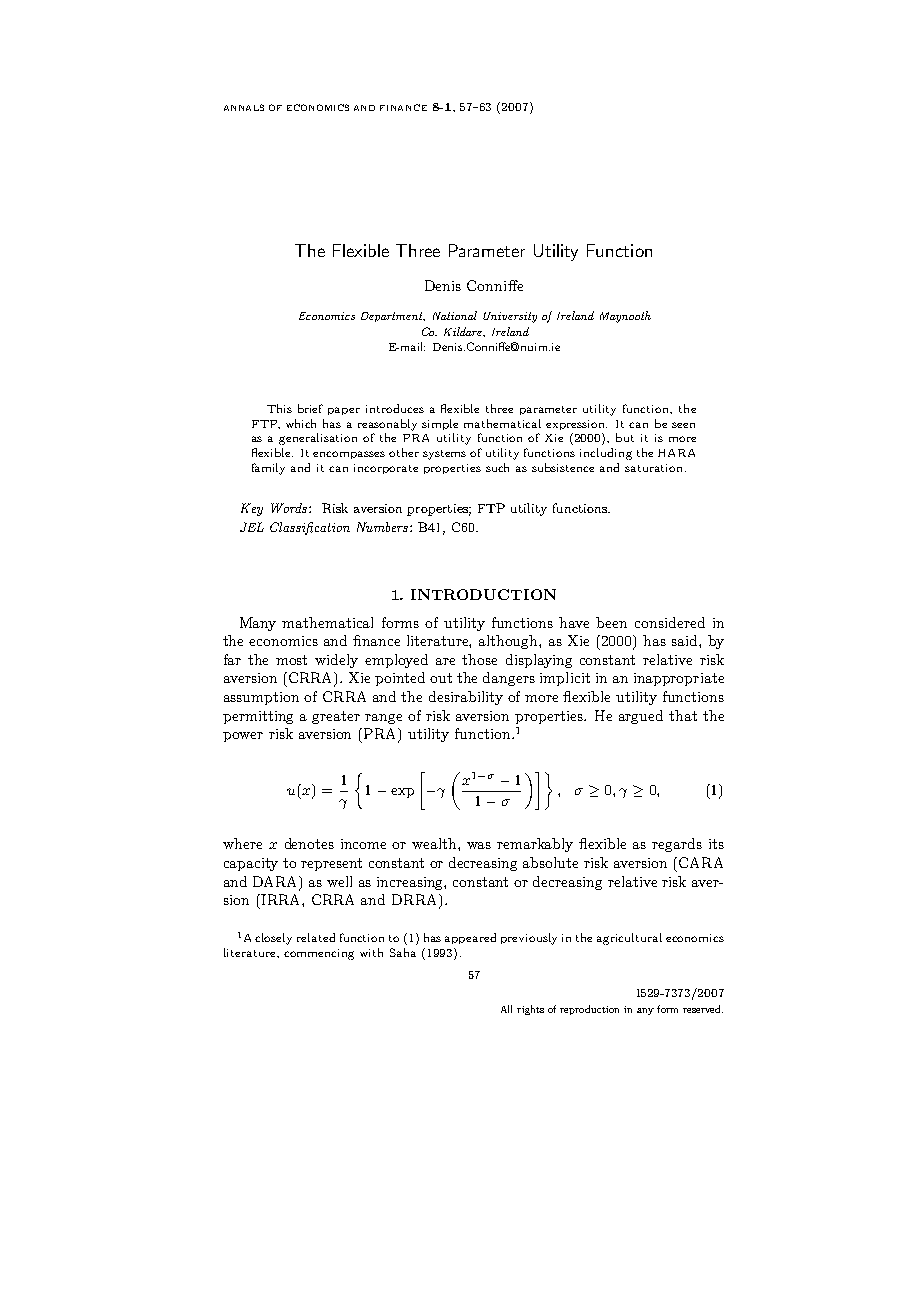 The image size is (924, 1308). What do you see at coordinates (319, 954) in the screenshot?
I see `commencing` at bounding box center [319, 954].
